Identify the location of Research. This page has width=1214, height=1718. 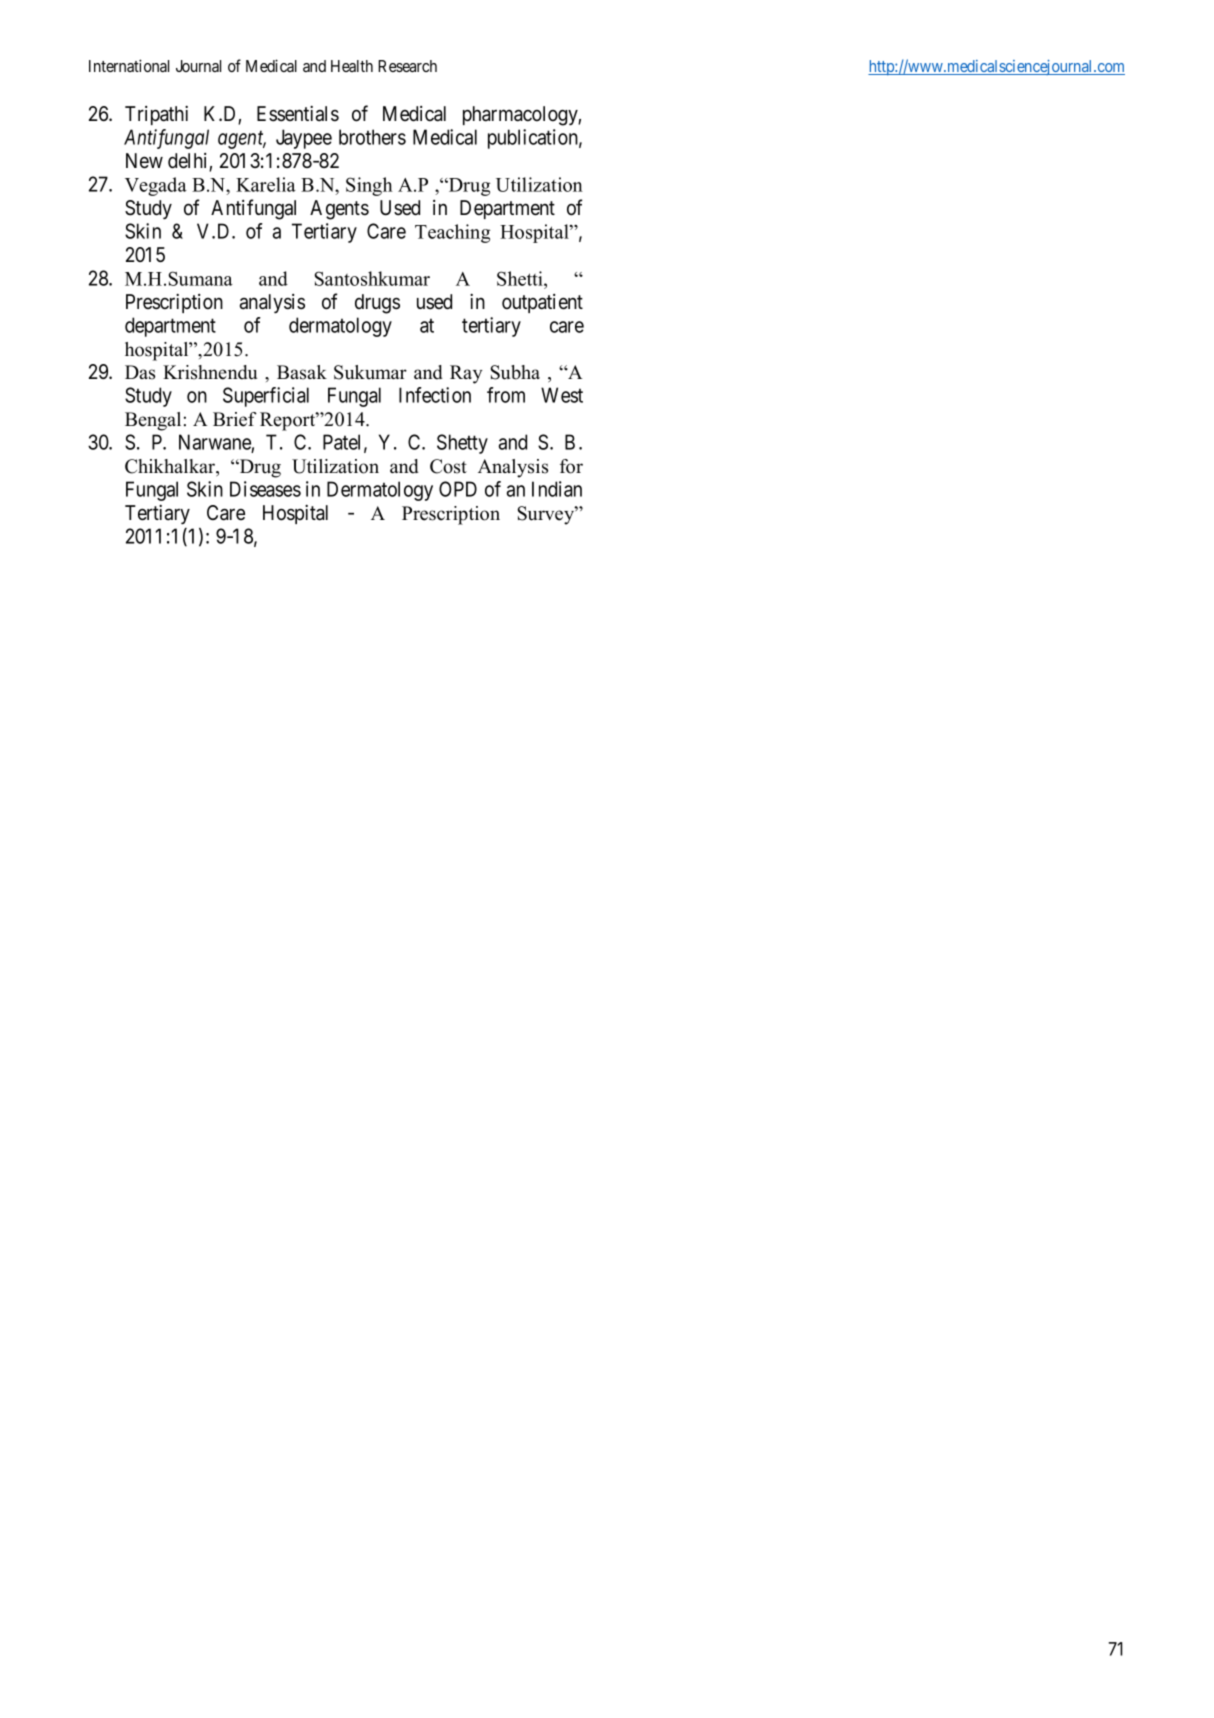
(407, 66).
